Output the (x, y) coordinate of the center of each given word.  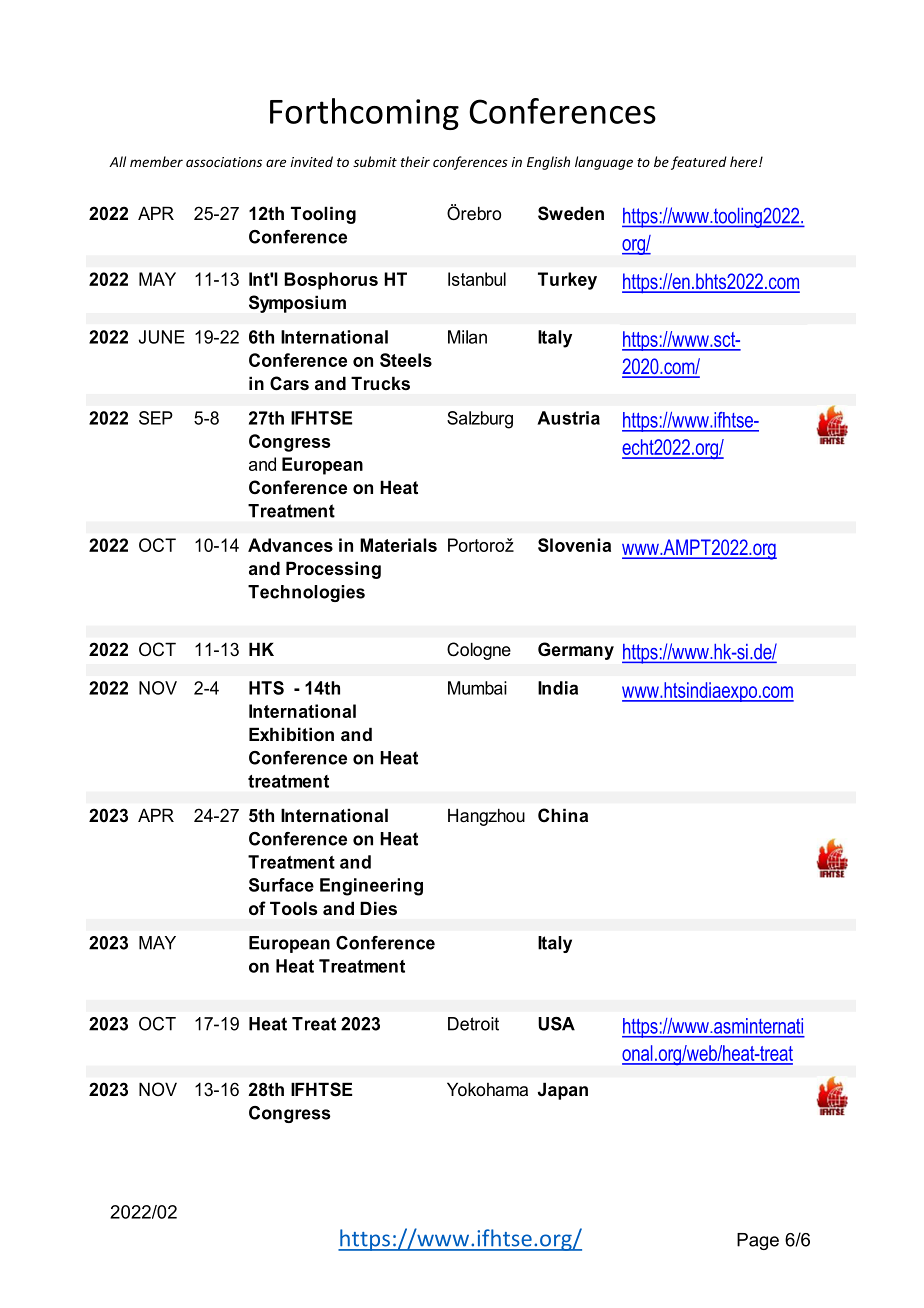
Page (758, 1241)
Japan (563, 1091)
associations (224, 162)
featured (699, 163)
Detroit (473, 1024)
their (415, 161)
